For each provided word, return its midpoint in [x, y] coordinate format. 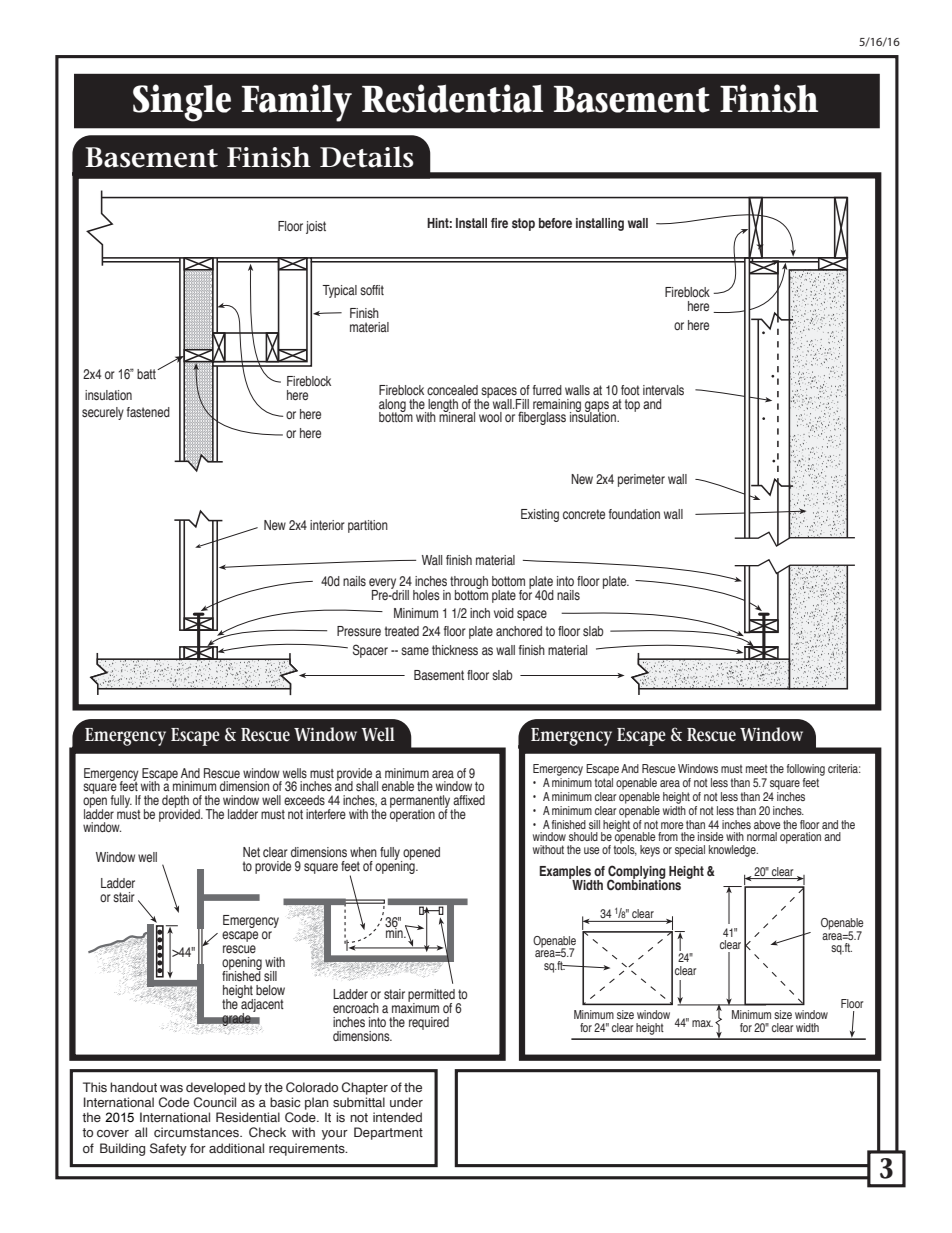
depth [175, 802]
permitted [431, 996]
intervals [663, 390]
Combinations [644, 883]
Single [182, 103]
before [555, 223]
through [469, 583]
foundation [634, 514]
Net [251, 852]
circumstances [197, 1132]
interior [327, 525]
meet [757, 768]
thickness [455, 650]
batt [147, 374]
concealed [452, 390]
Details [367, 157]
